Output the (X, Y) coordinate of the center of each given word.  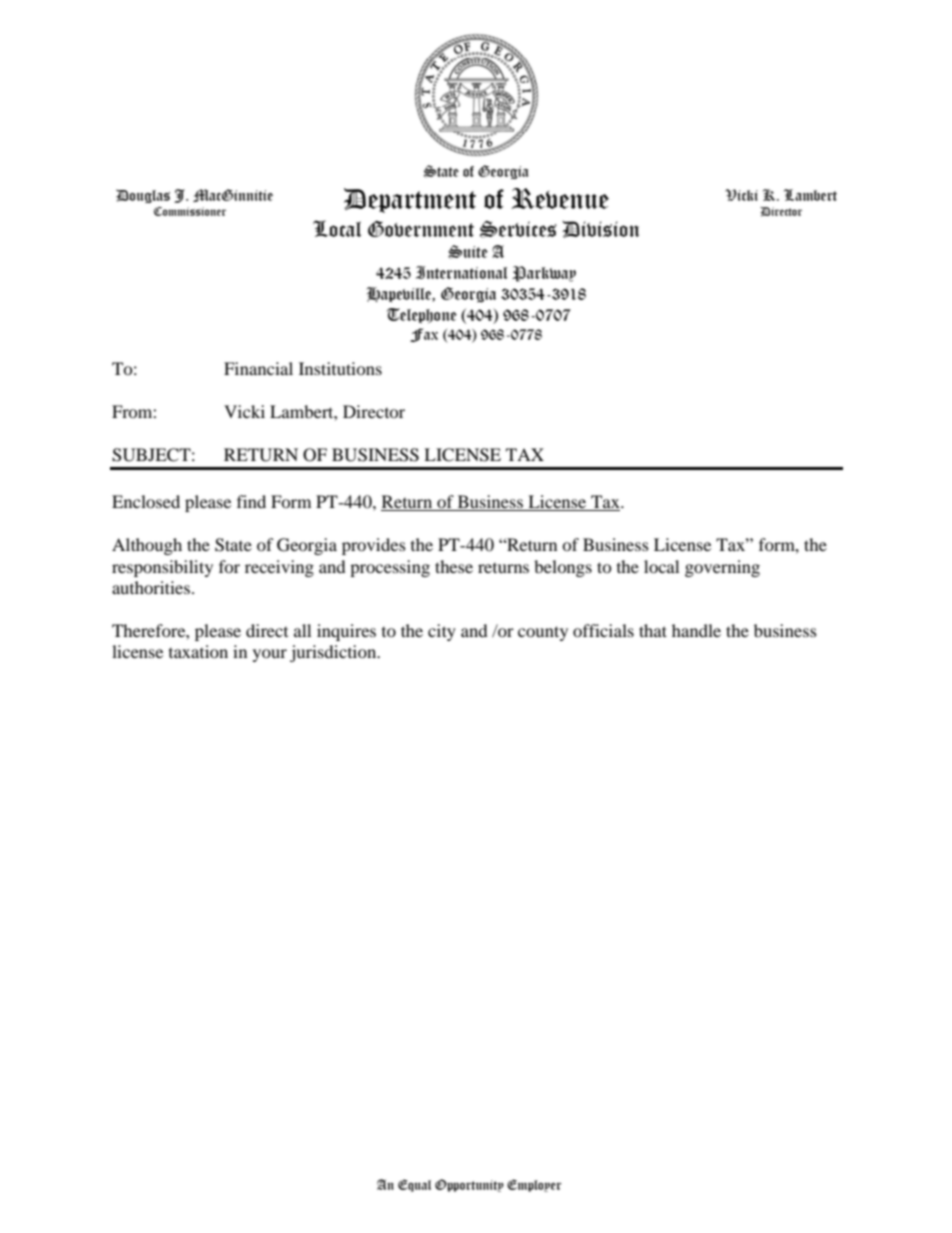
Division (600, 229)
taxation (198, 651)
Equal (414, 1185)
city (442, 632)
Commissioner (190, 211)
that (653, 630)
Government (421, 229)
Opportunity (469, 1185)
